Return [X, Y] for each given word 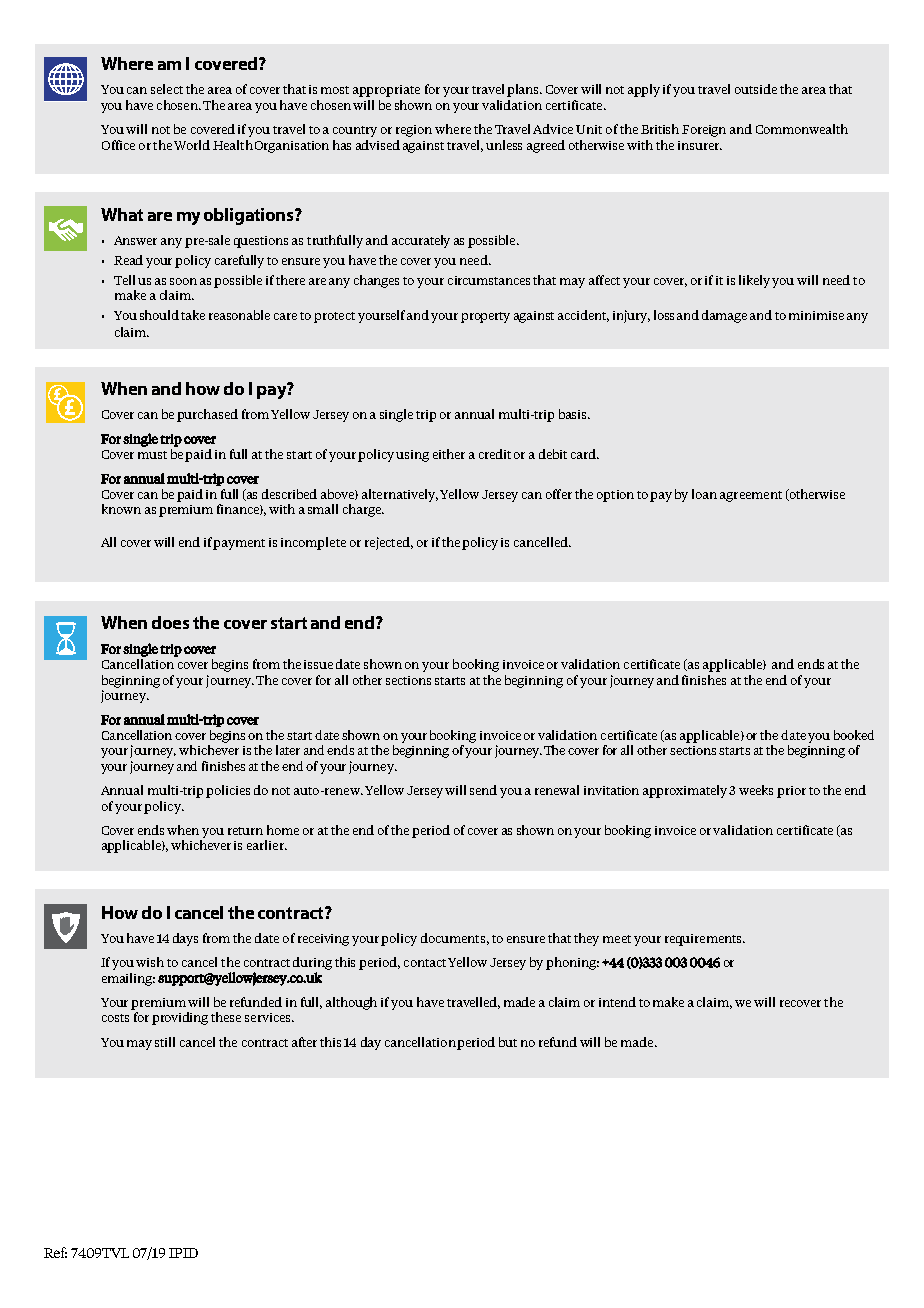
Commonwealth [802, 129]
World [192, 145]
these [226, 1017]
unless [504, 145]
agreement [751, 496]
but [508, 1042]
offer [559, 494]
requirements [704, 940]
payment [239, 544]
